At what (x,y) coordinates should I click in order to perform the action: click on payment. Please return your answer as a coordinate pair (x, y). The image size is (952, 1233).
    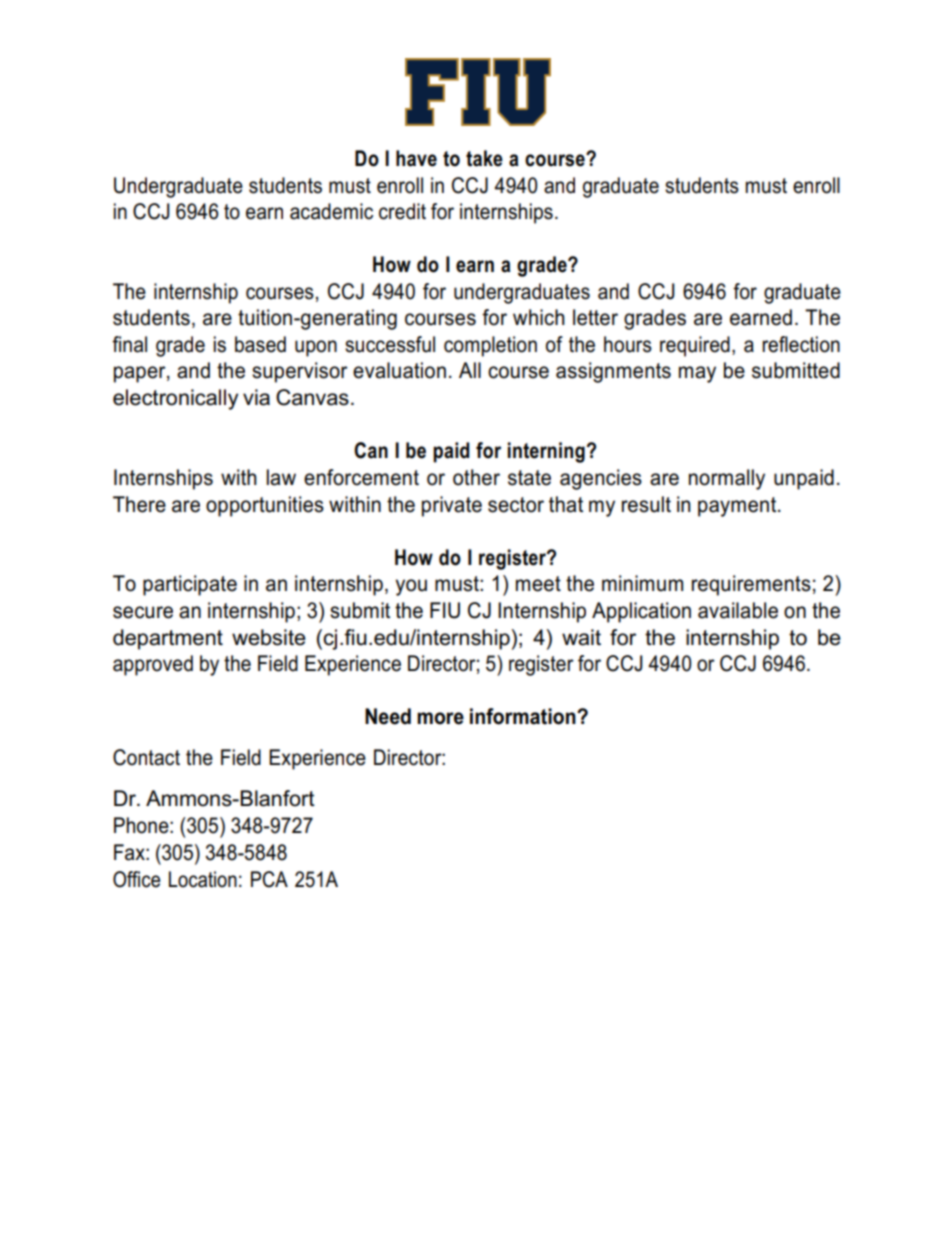
    Looking at the image, I should click on (738, 507).
